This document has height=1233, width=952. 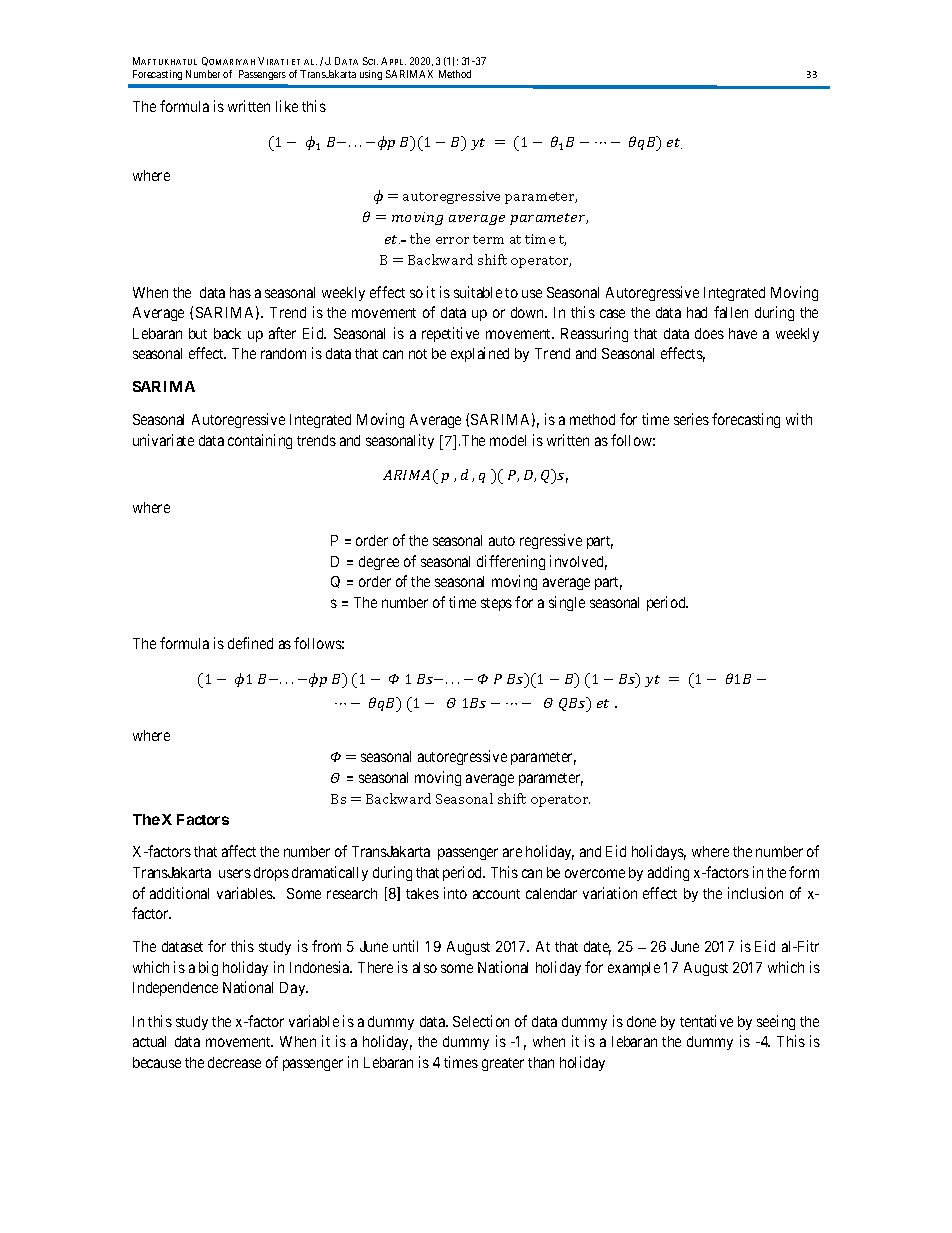 I want to click on defined, so click(x=250, y=643).
